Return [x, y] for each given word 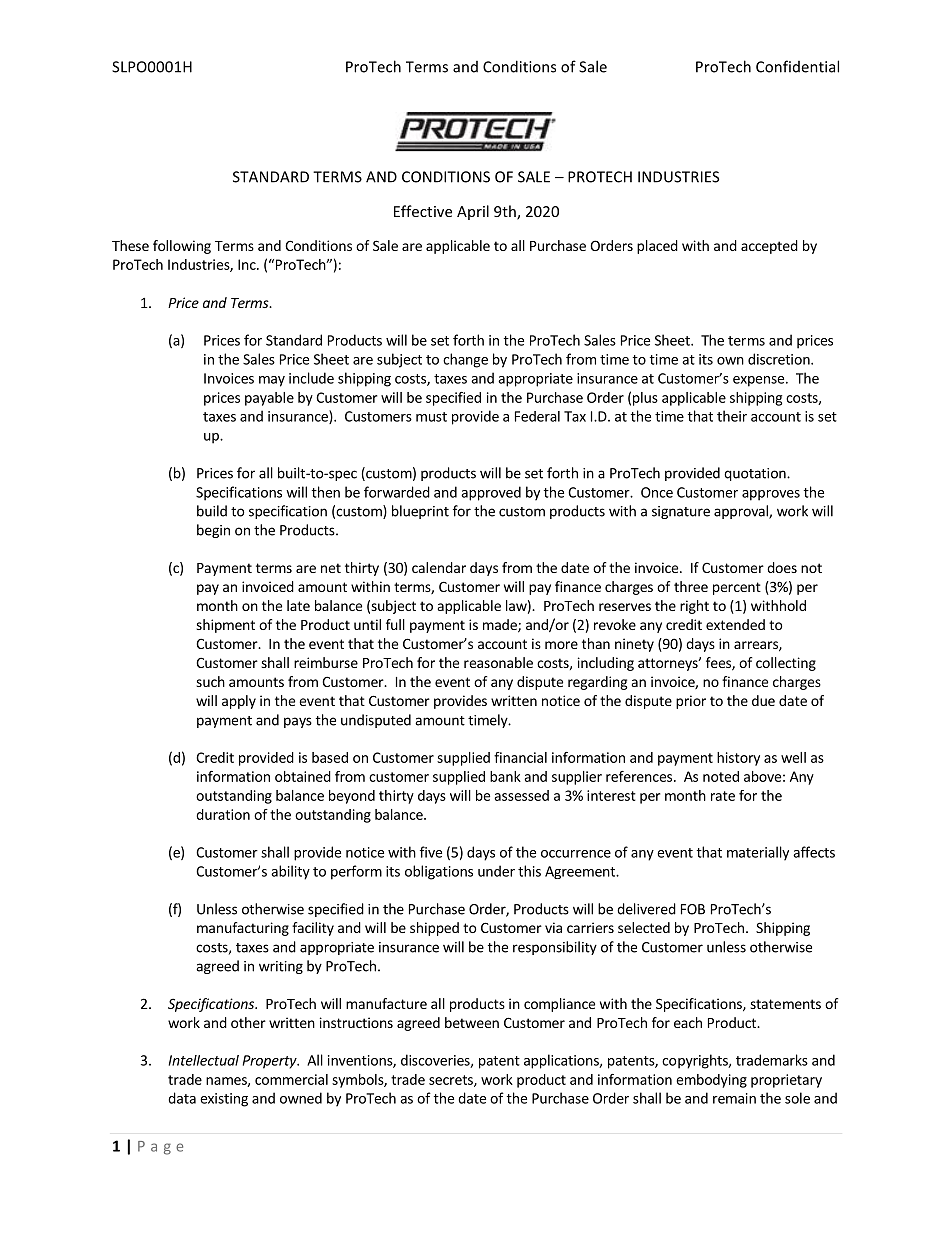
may [272, 381]
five [431, 852]
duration [223, 814]
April [473, 212]
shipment [225, 626]
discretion [780, 359]
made [501, 626]
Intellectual [204, 1060]
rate [723, 796]
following [182, 247]
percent [737, 588]
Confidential [797, 66]
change [465, 360]
